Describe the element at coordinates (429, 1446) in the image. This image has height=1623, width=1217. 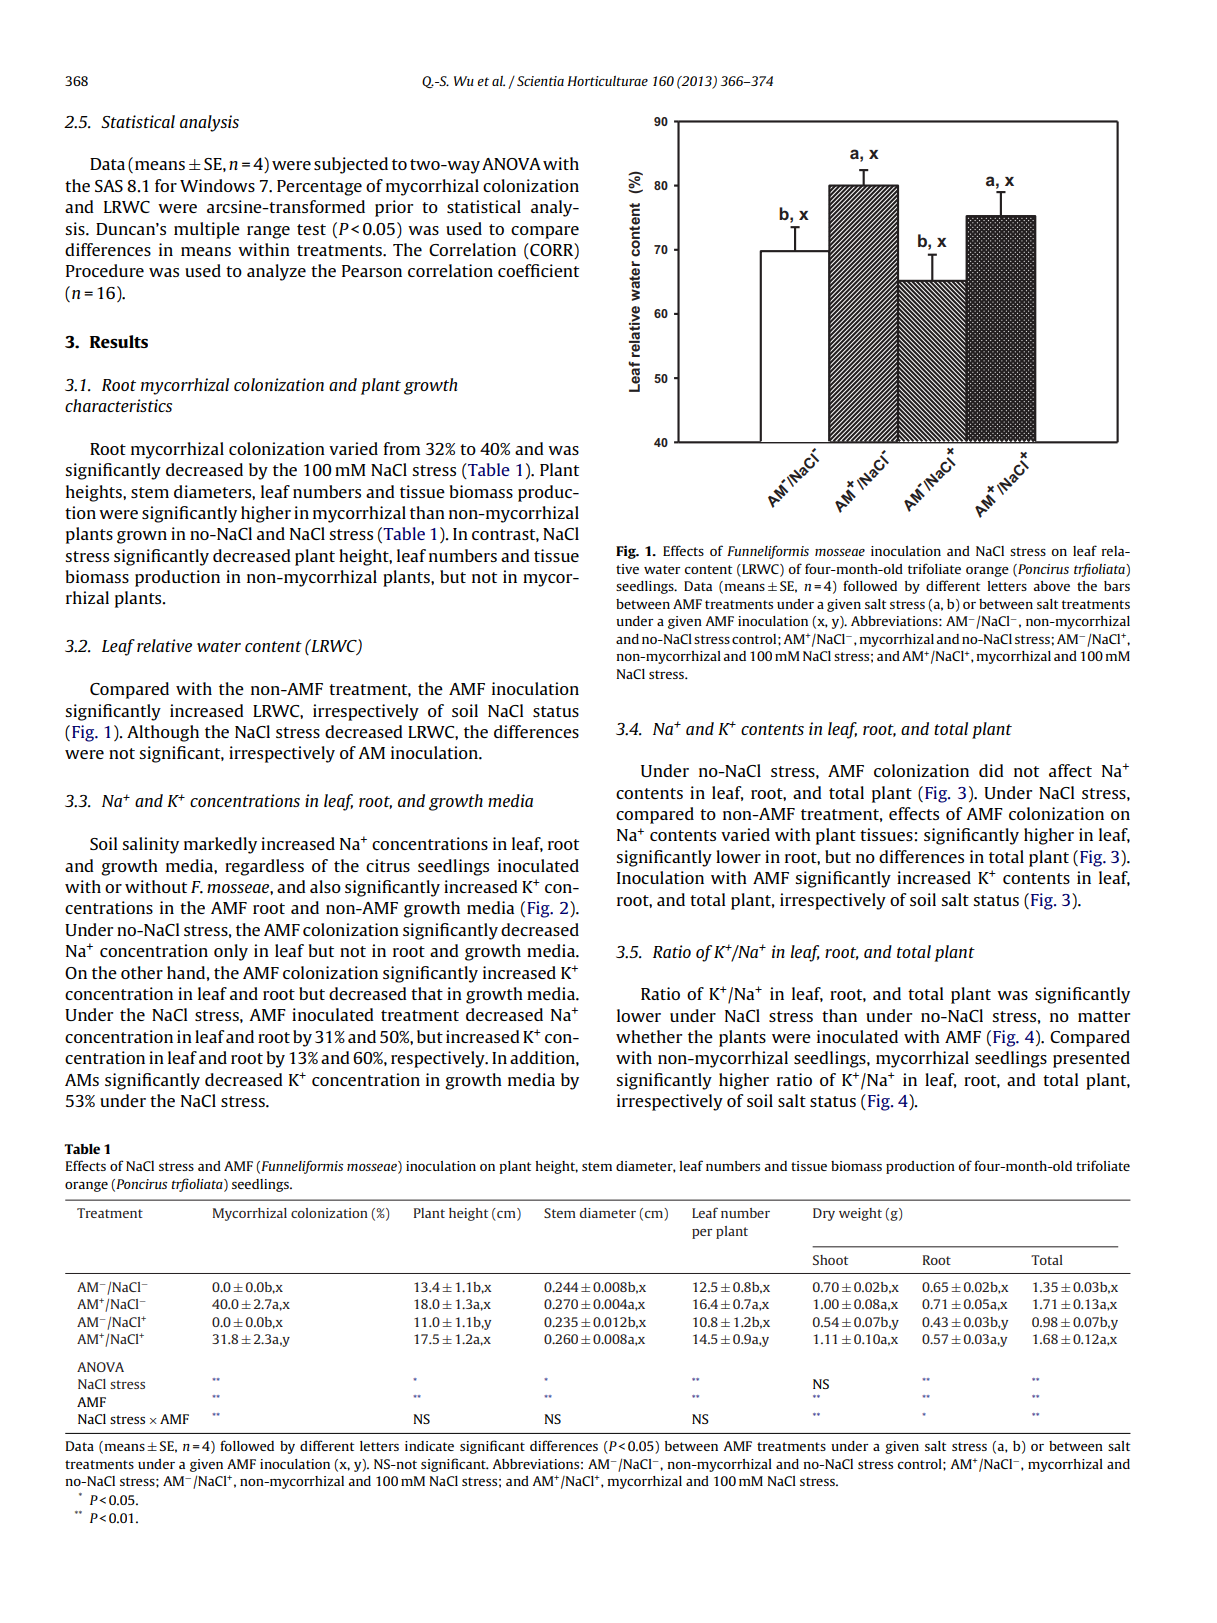
I see `indicate` at that location.
